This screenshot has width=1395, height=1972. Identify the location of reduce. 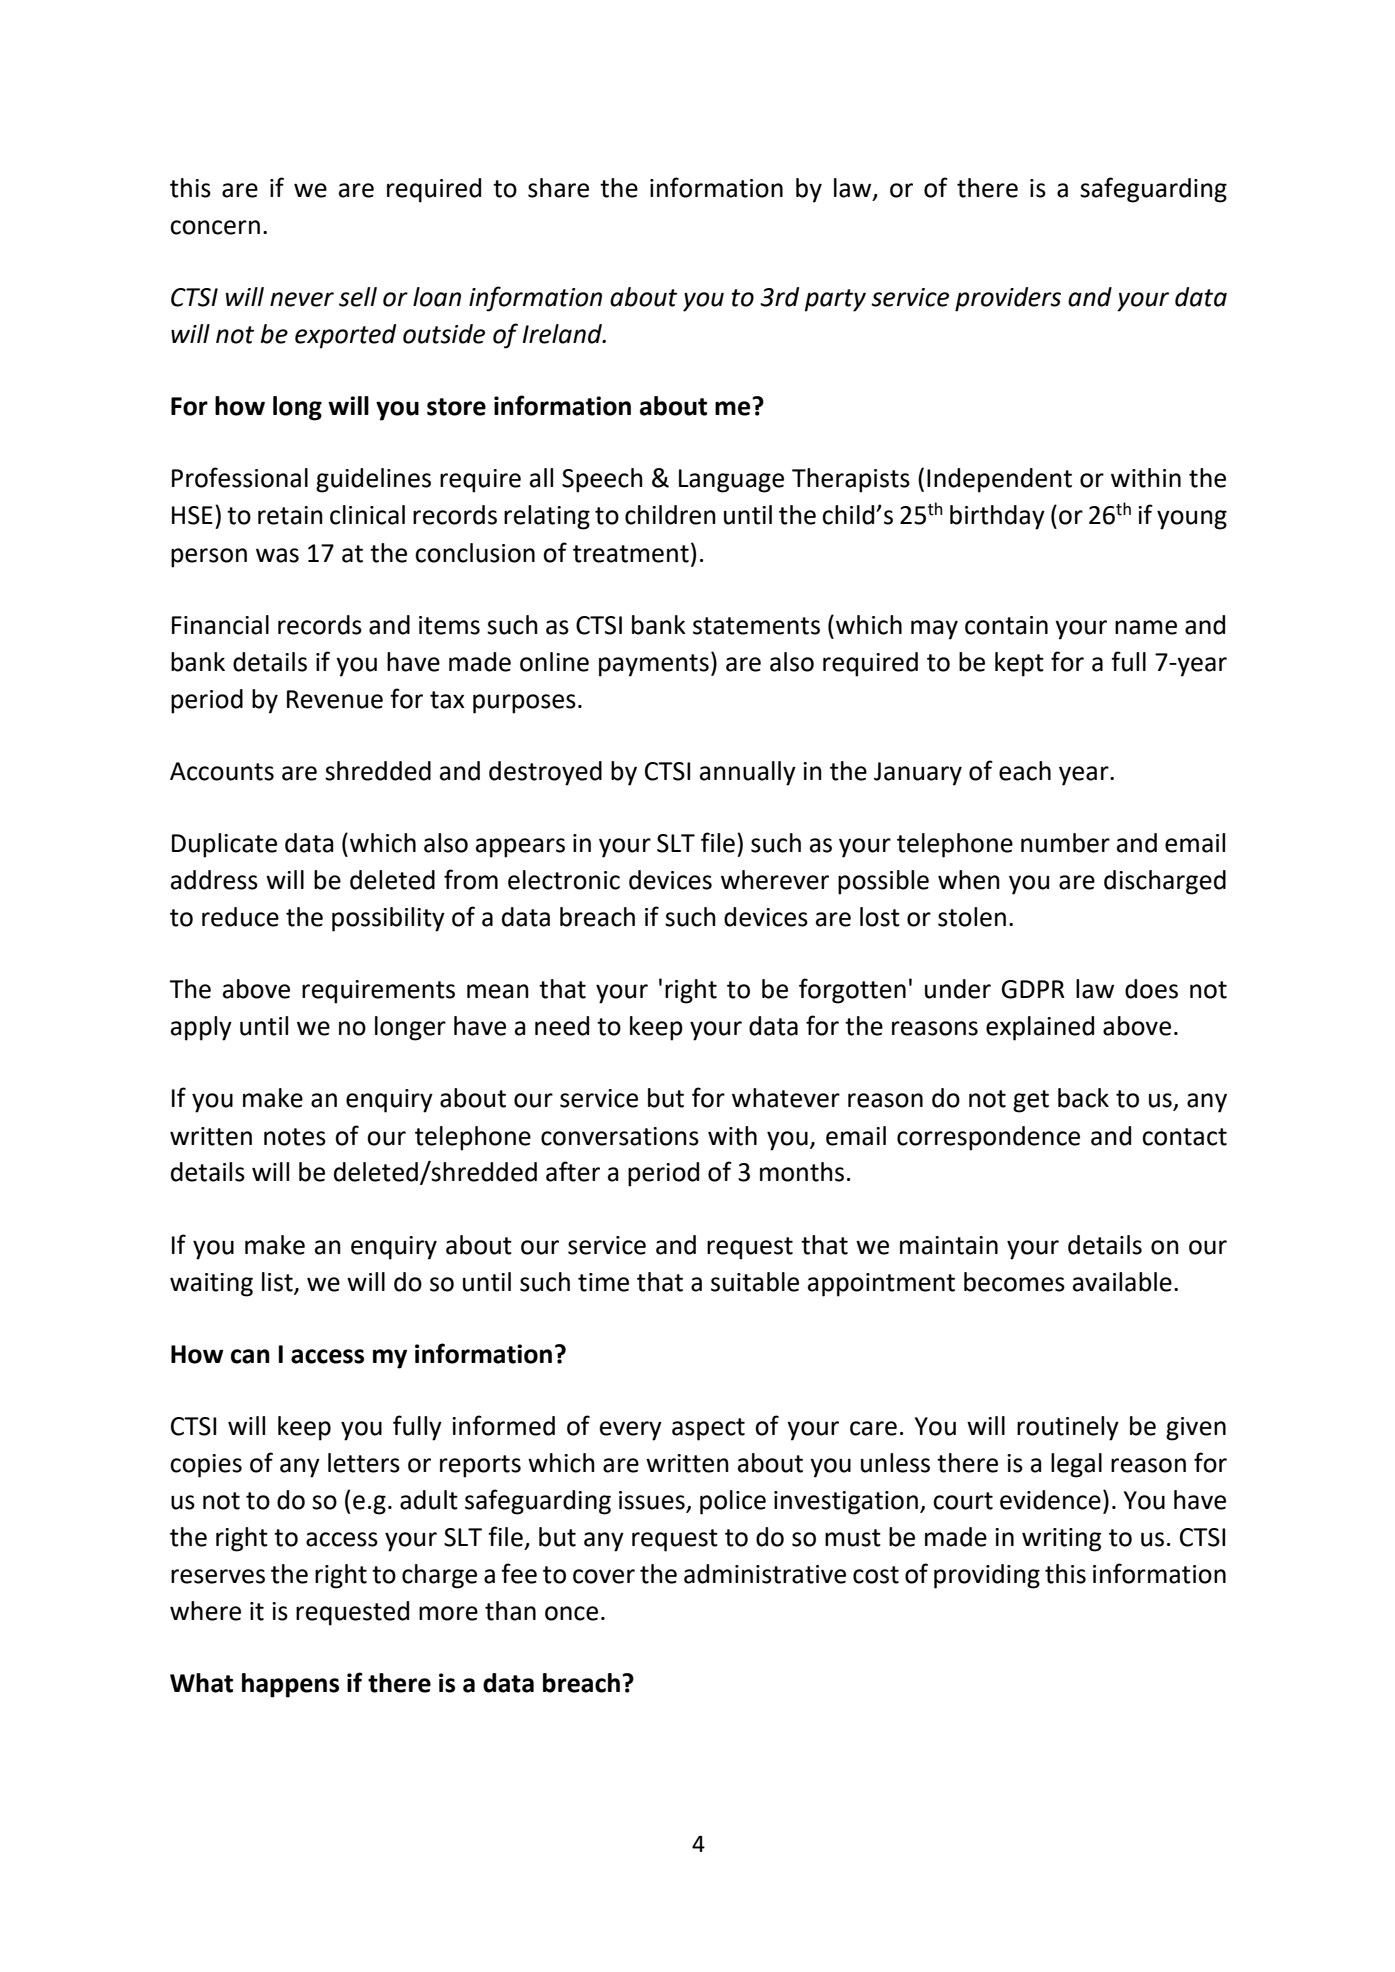
(240, 917).
